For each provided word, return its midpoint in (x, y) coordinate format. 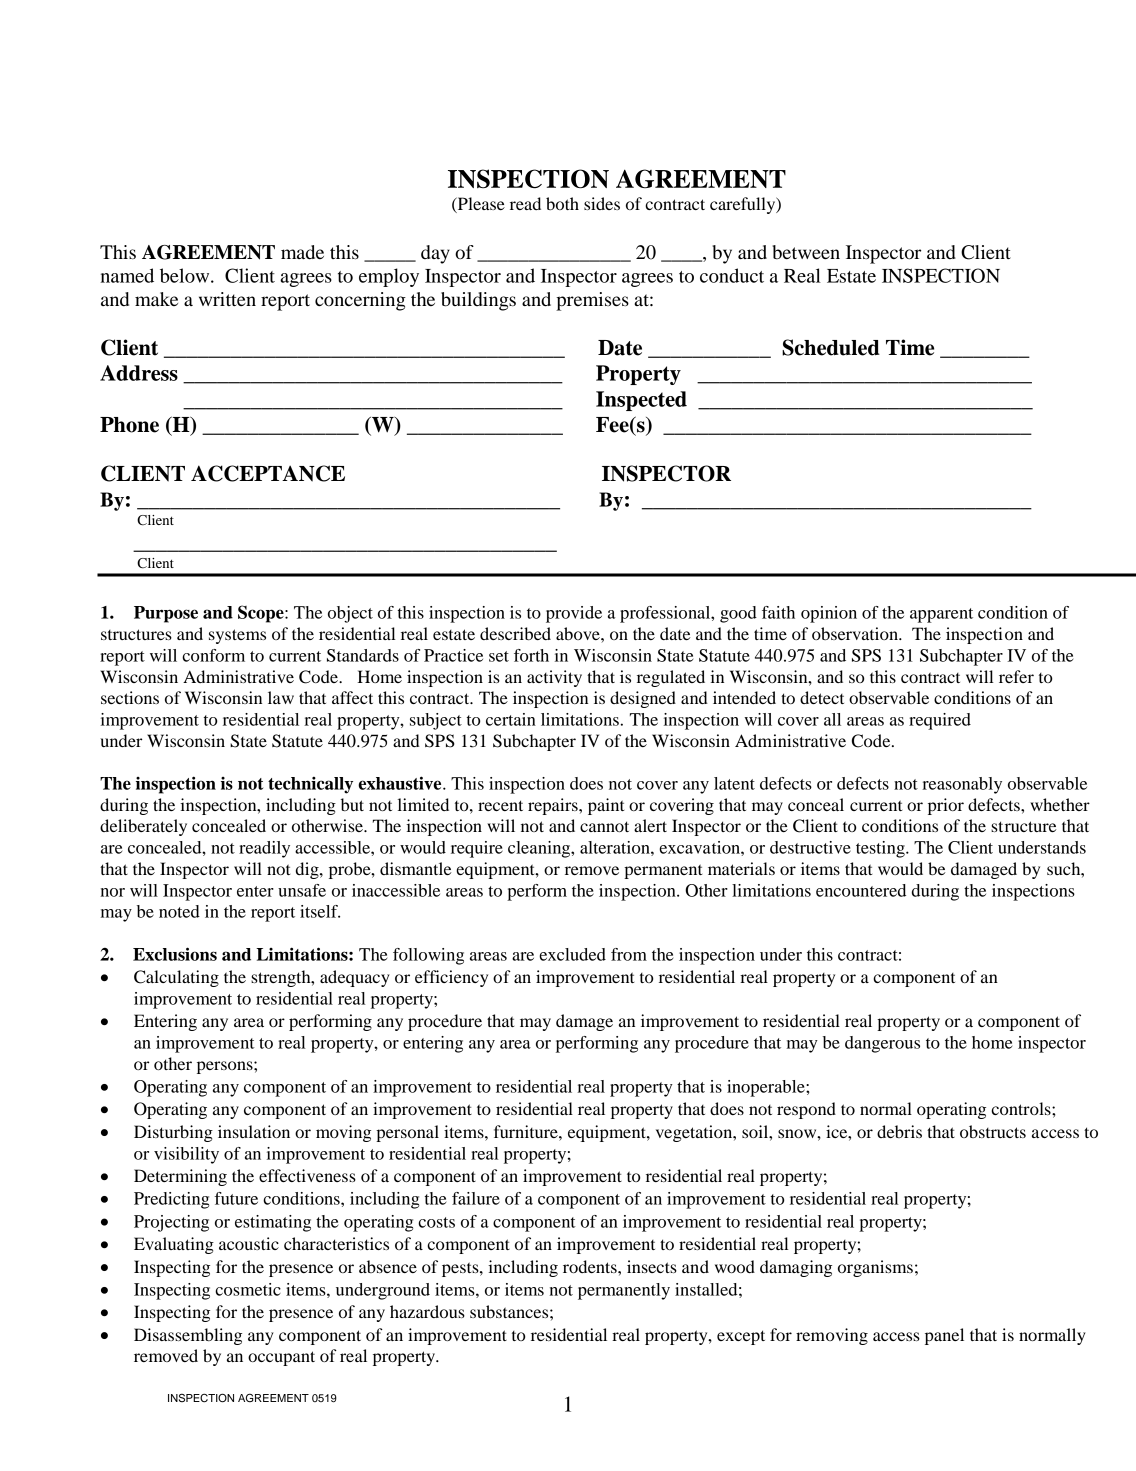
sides (602, 203)
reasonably (962, 785)
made (302, 252)
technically (310, 785)
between (806, 252)
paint (606, 806)
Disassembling (188, 1336)
